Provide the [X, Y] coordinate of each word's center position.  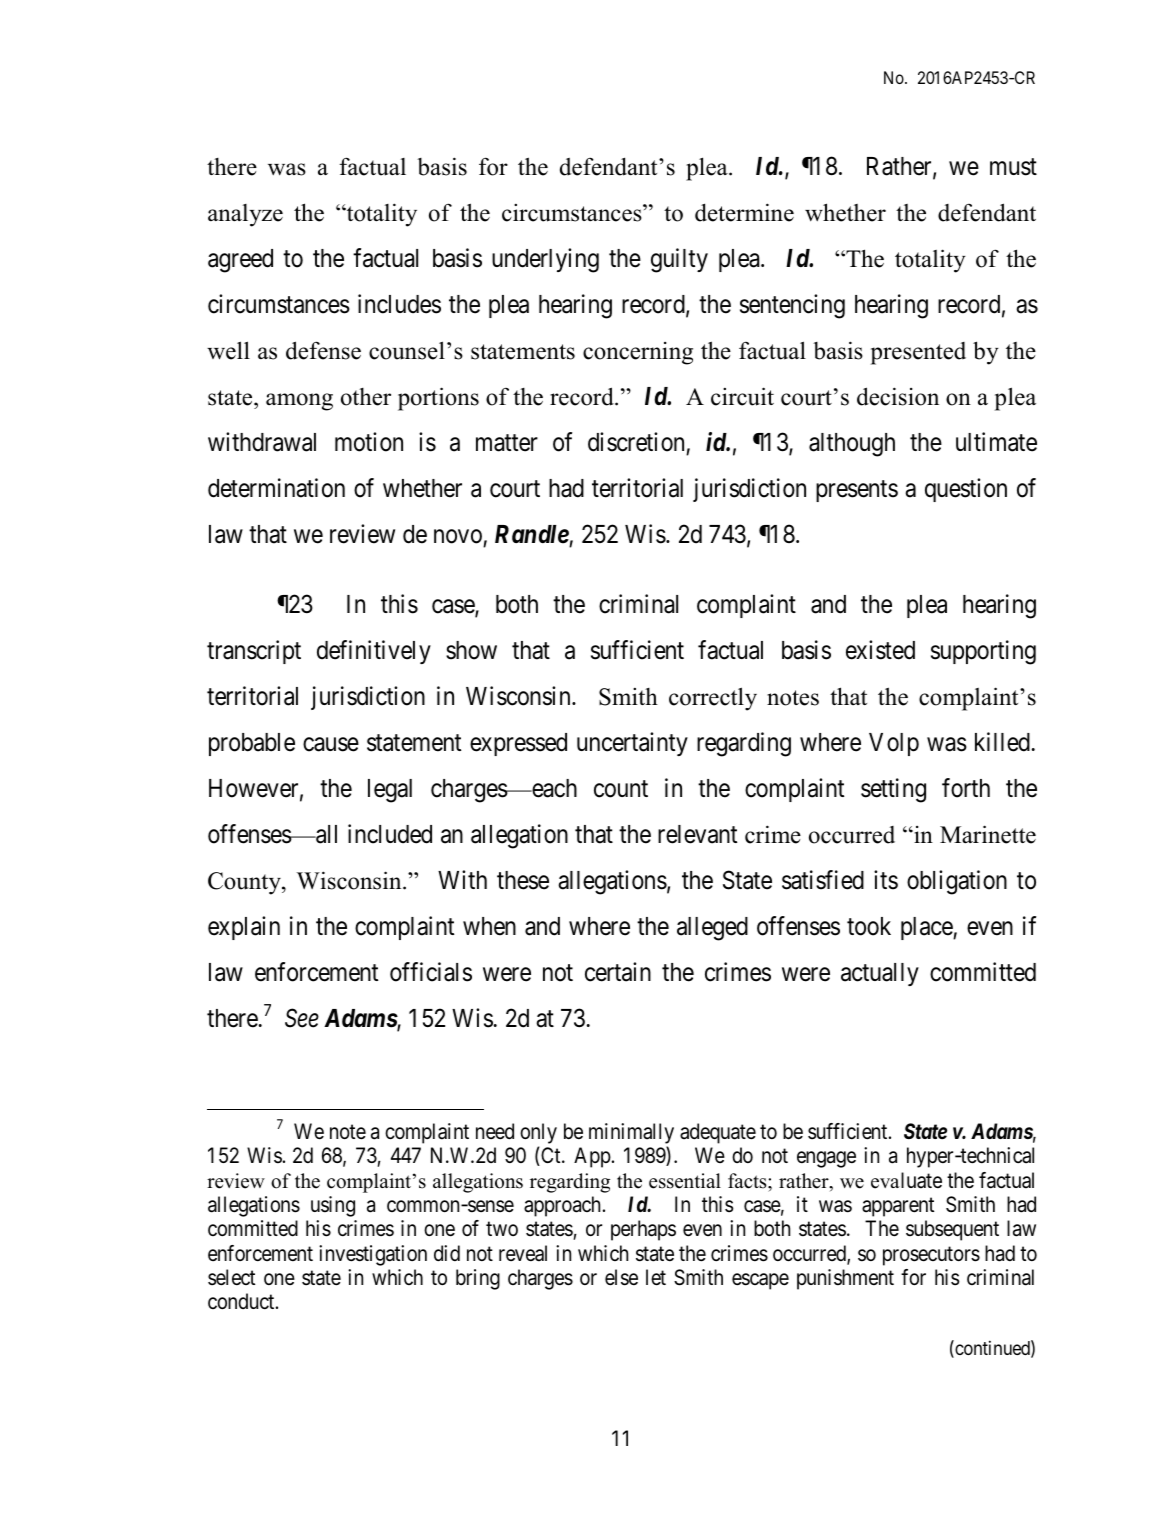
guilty [679, 260]
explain [244, 928]
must [1013, 167]
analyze [245, 215]
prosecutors [931, 1256]
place [927, 928]
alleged [712, 929]
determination [276, 488]
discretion [636, 442]
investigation [373, 1255]
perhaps [643, 1230]
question [966, 490]
